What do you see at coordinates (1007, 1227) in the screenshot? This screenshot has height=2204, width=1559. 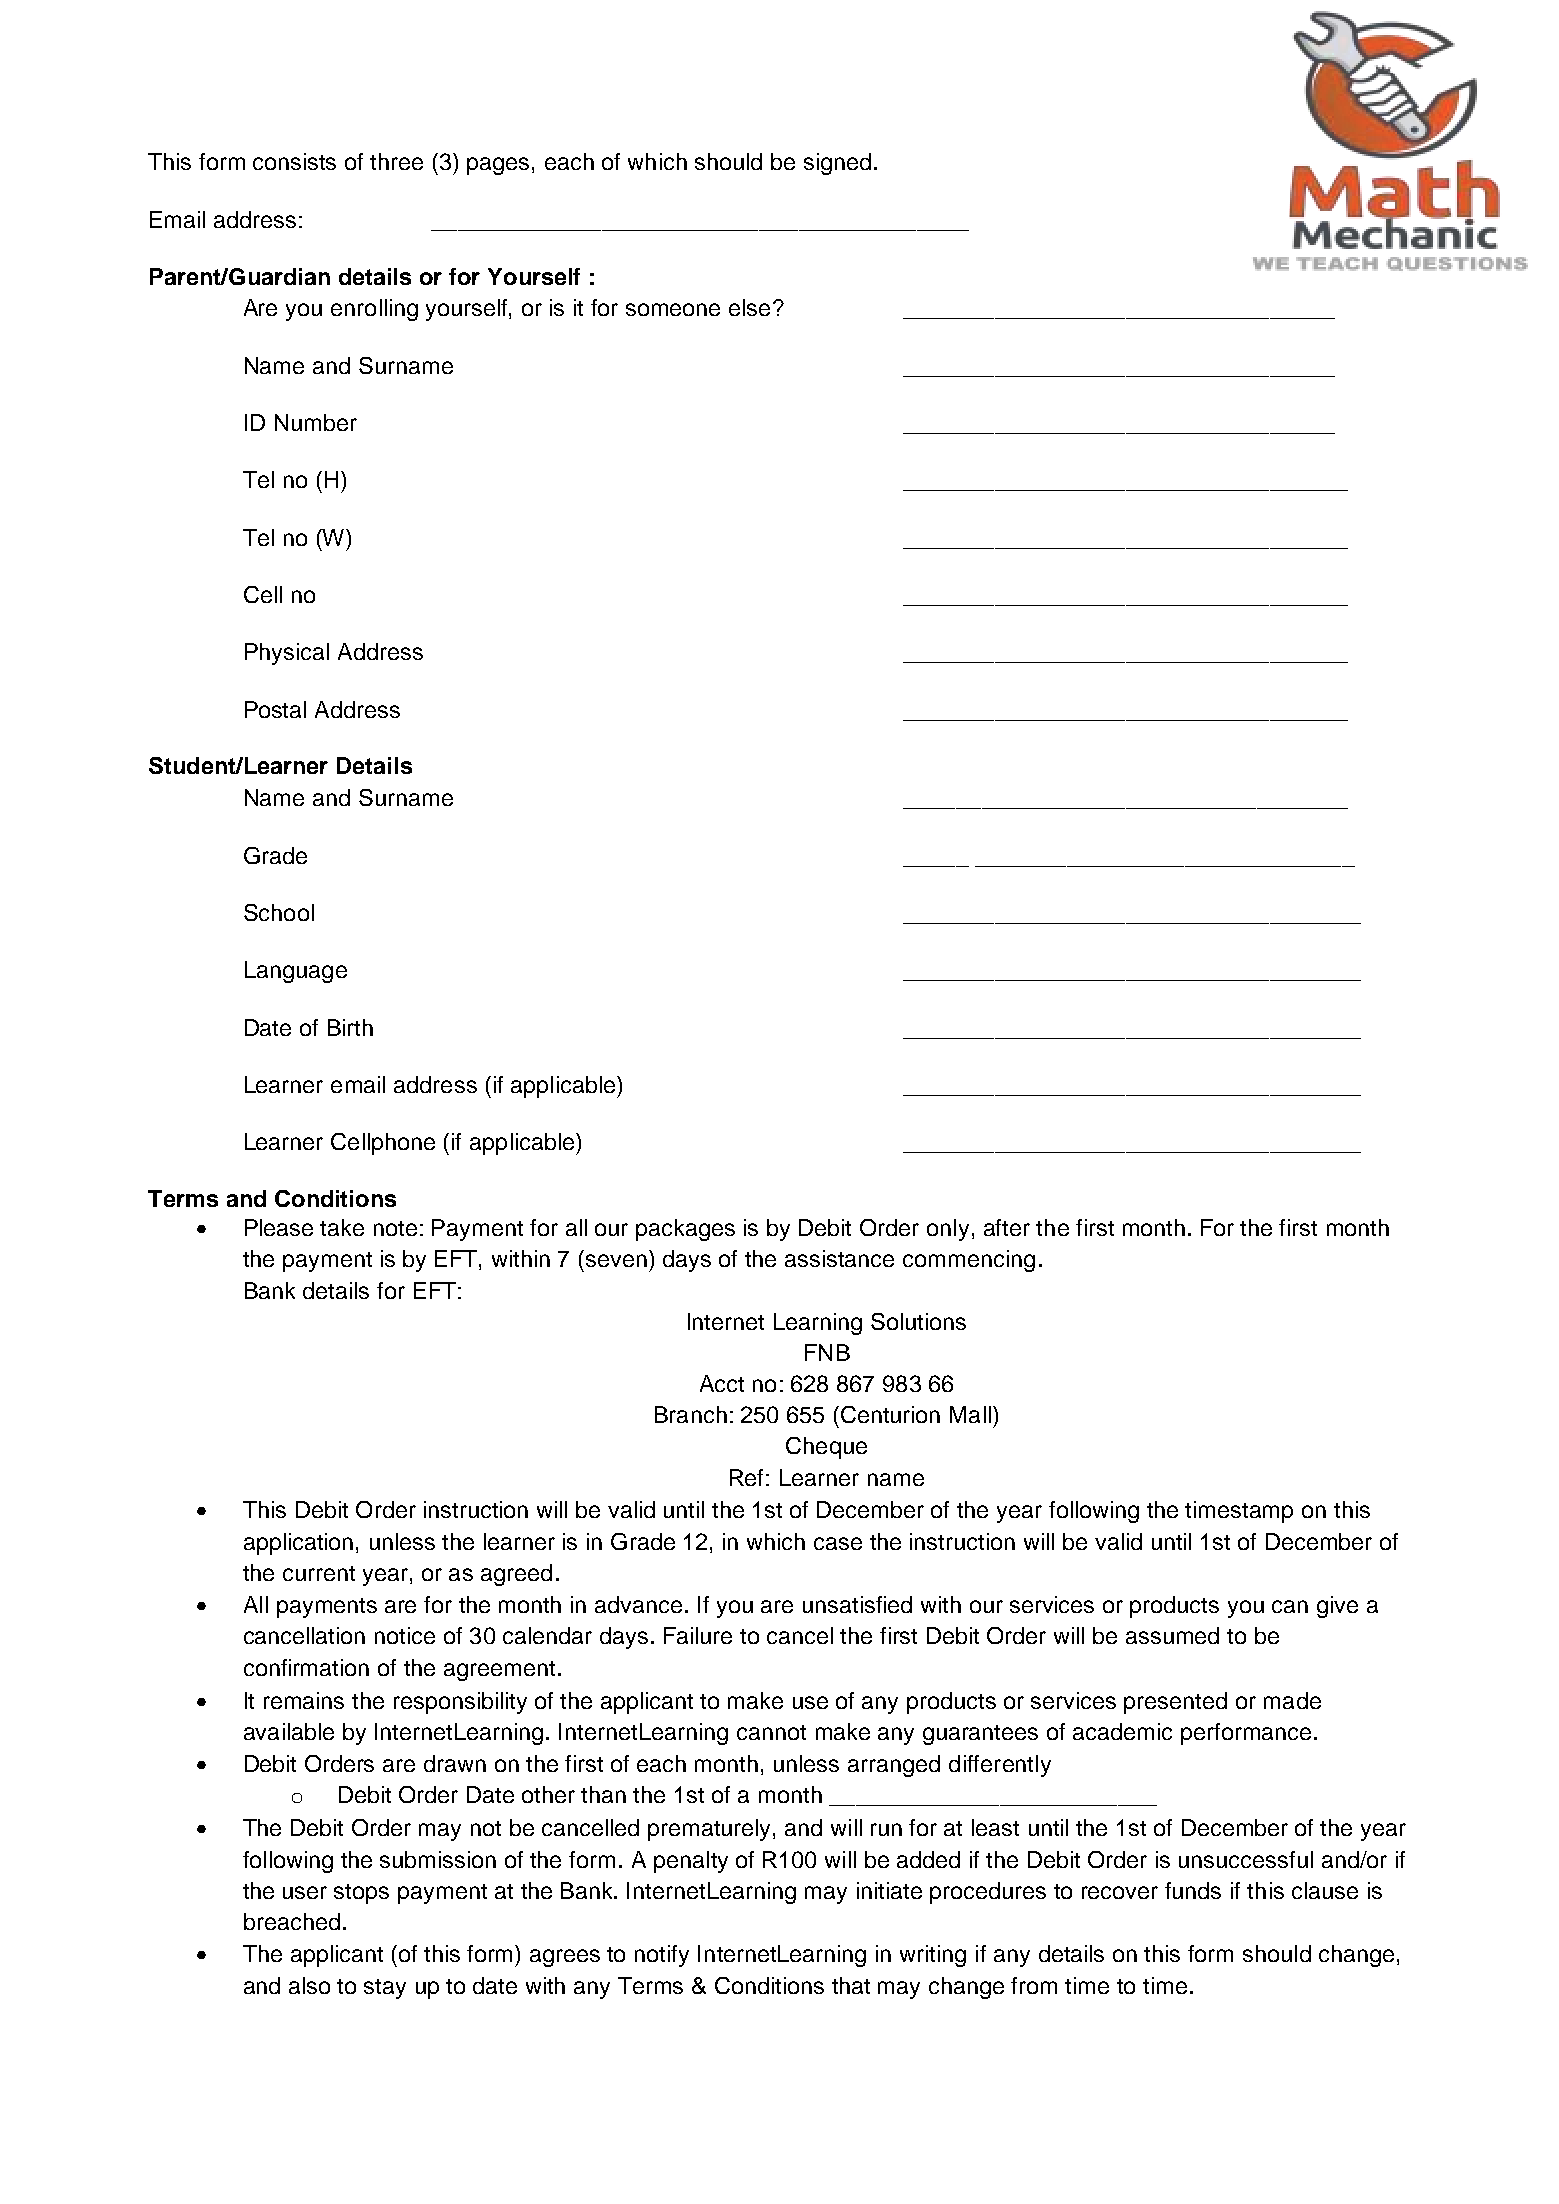 I see `after` at bounding box center [1007, 1227].
